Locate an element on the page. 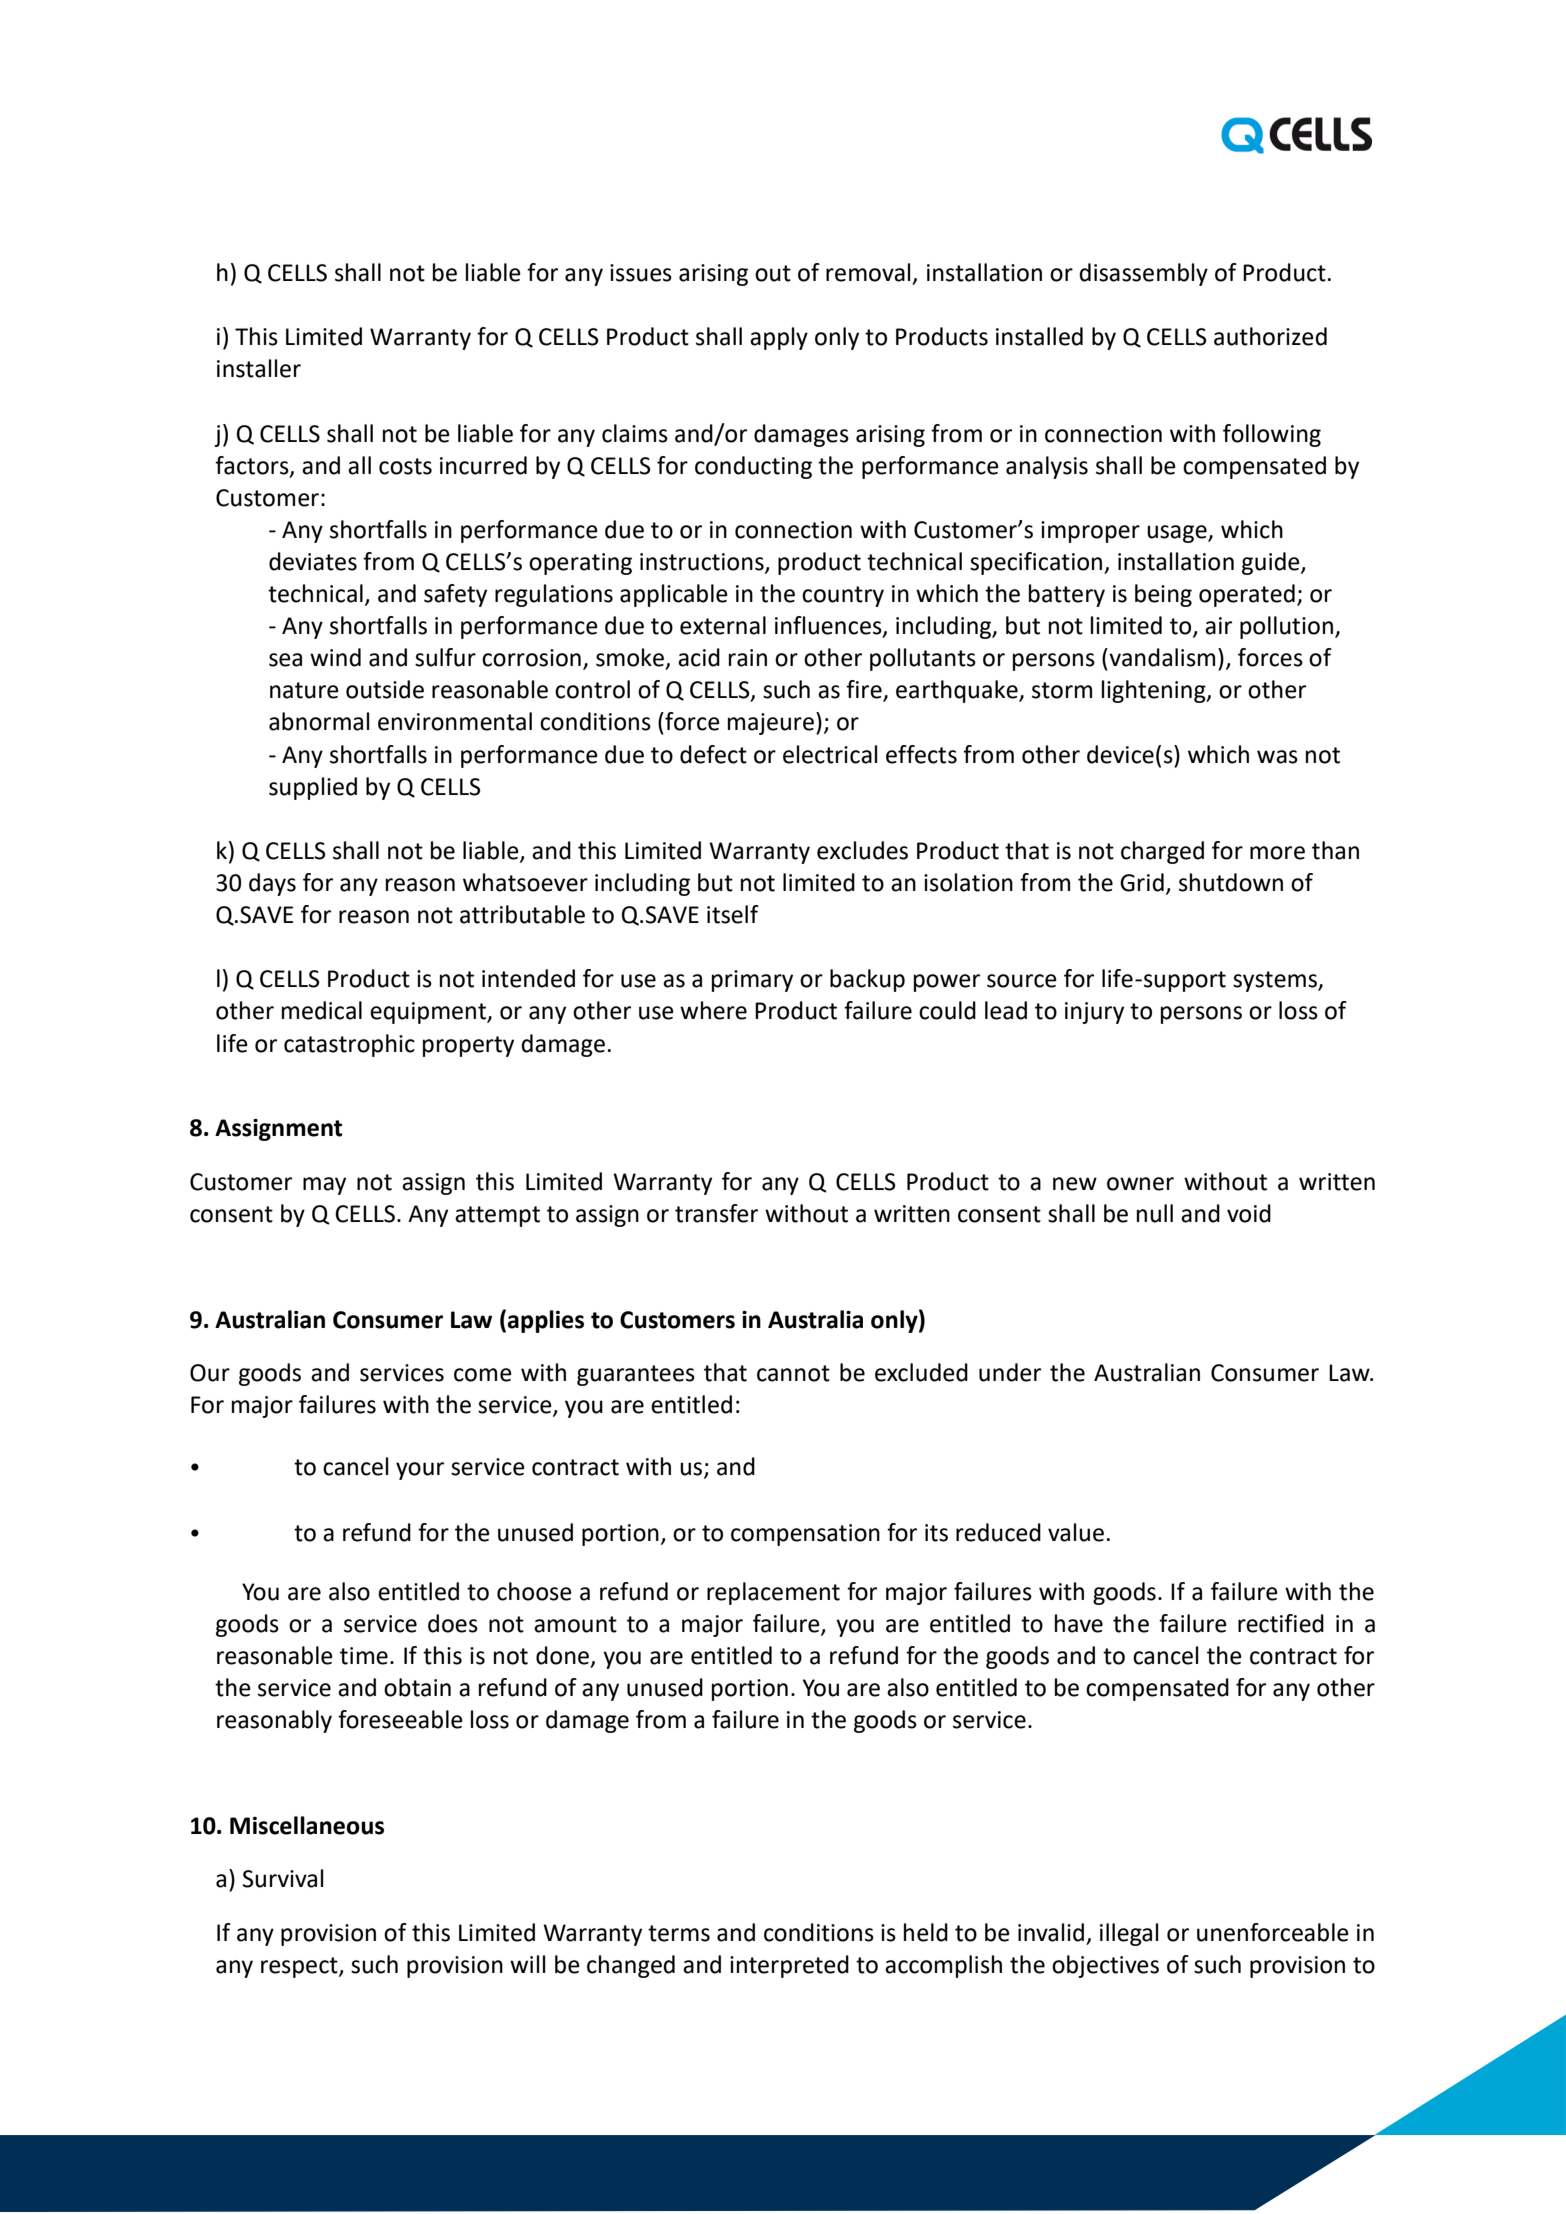 This image has height=2214, width=1566. supplied is located at coordinates (313, 788).
